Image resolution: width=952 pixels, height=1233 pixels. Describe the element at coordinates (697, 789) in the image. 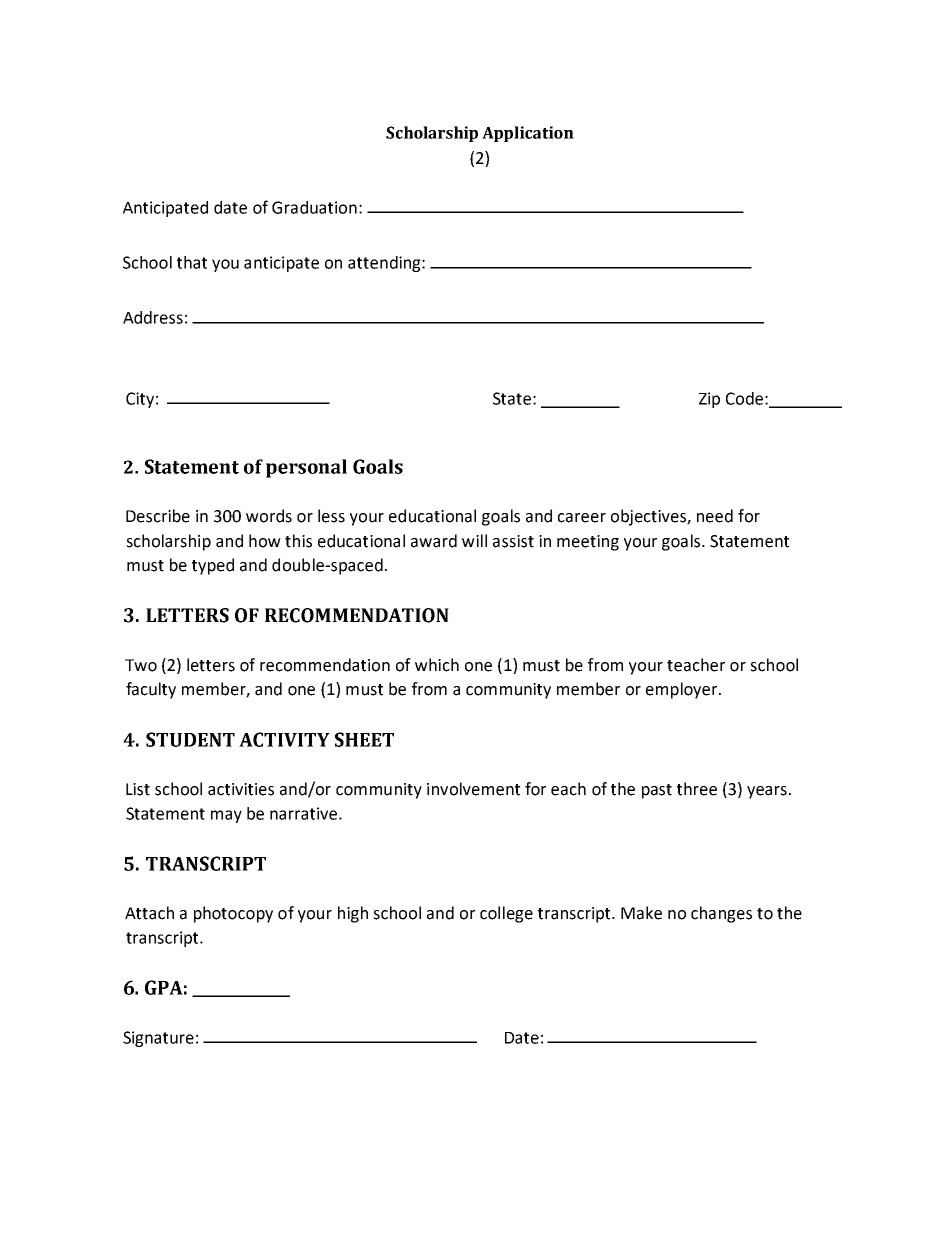

I see `three` at that location.
